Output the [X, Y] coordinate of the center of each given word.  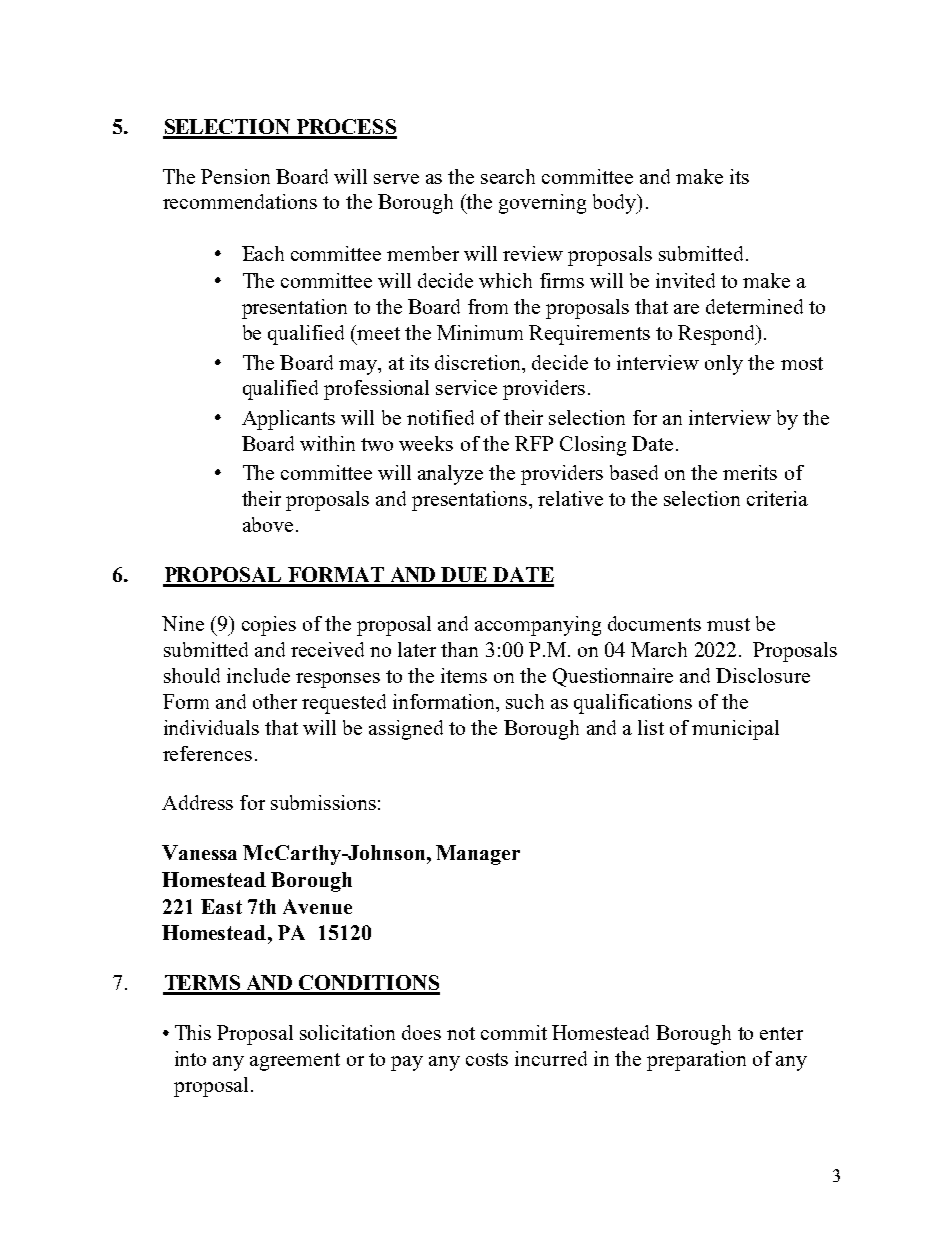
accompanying [538, 626]
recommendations [240, 201]
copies [269, 626]
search [508, 176]
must [728, 624]
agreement [295, 1062]
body [616, 204]
